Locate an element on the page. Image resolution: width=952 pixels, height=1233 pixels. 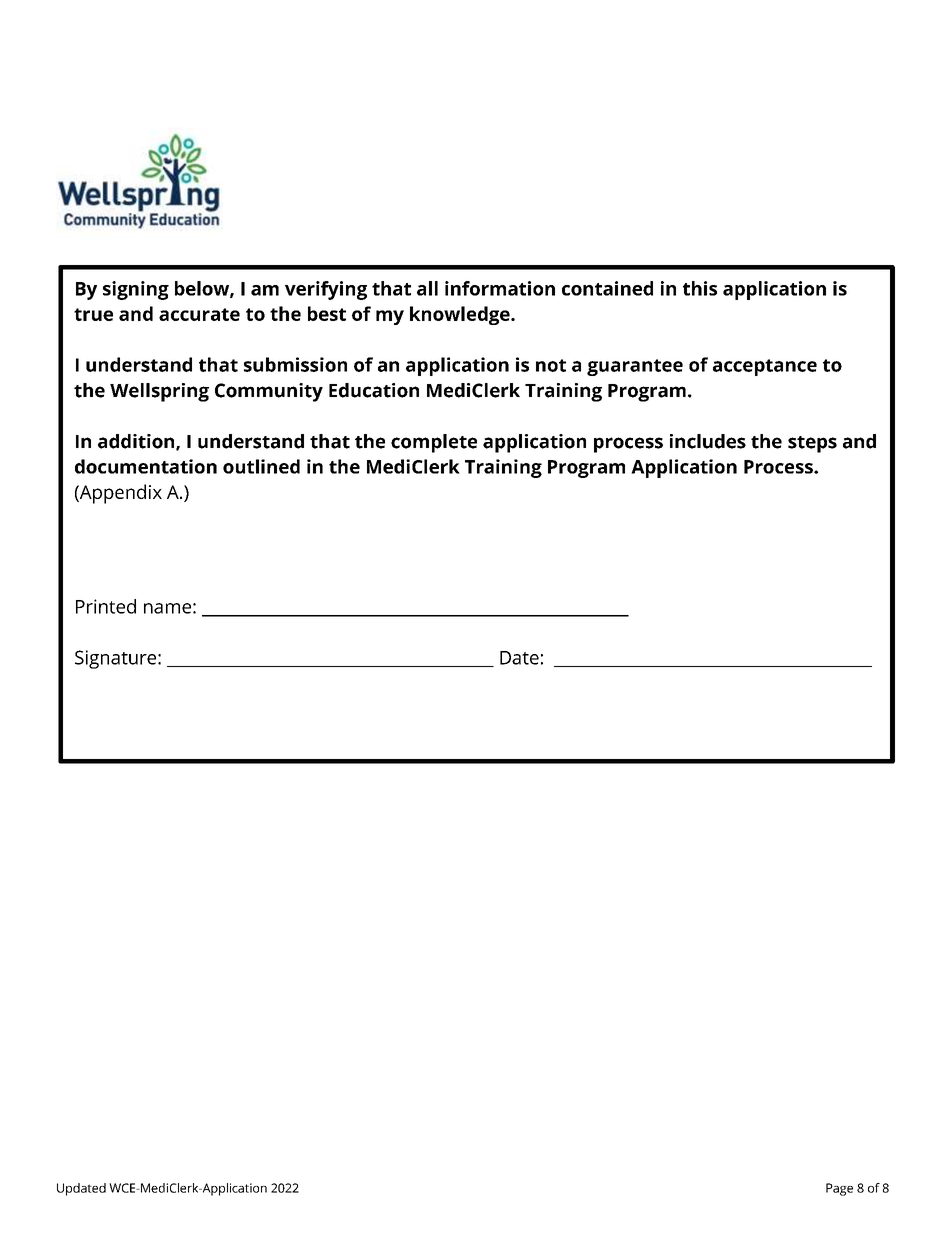
knowledge is located at coordinates (461, 315).
